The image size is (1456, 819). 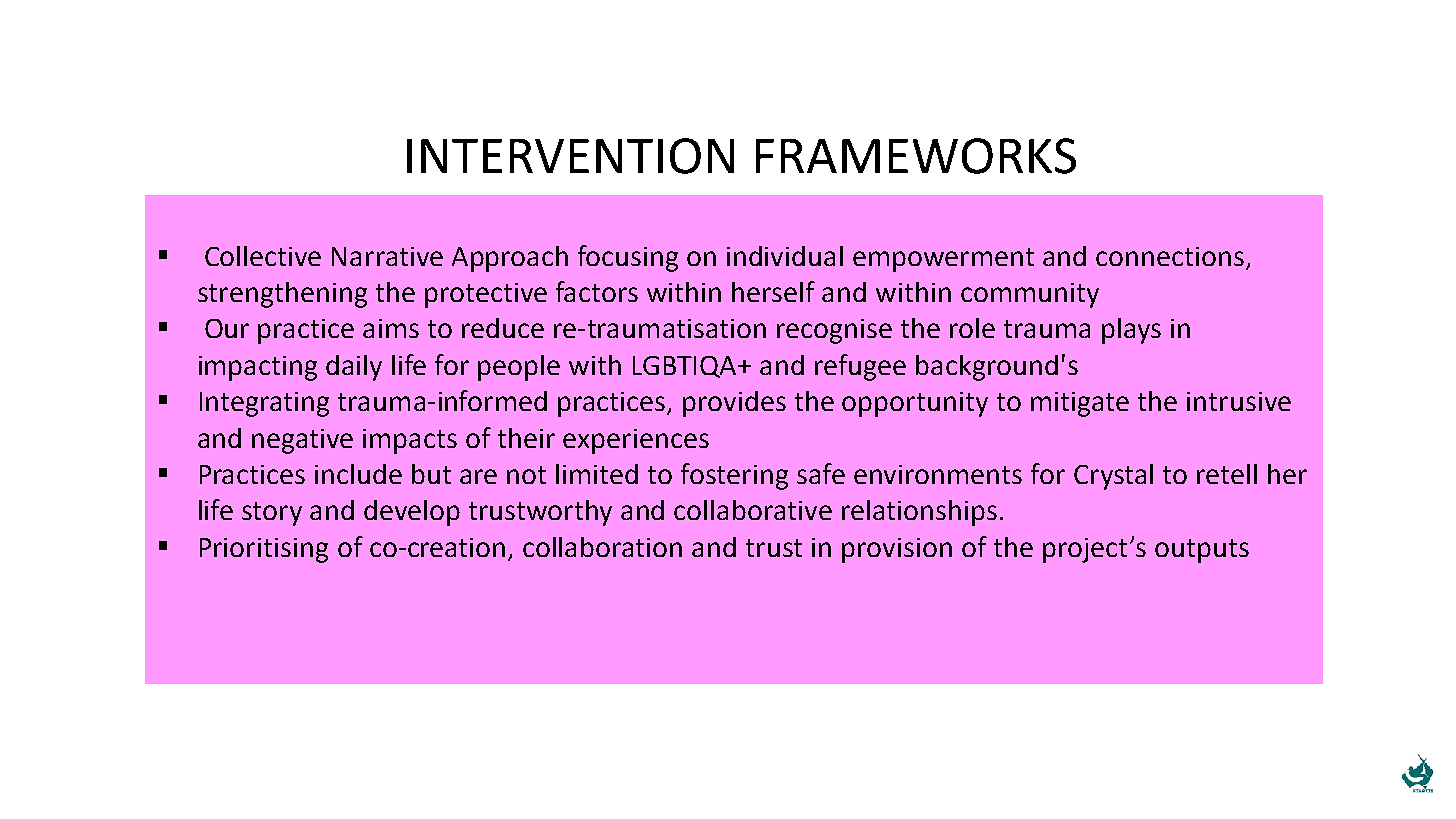 I want to click on collaboration, so click(x=602, y=547).
